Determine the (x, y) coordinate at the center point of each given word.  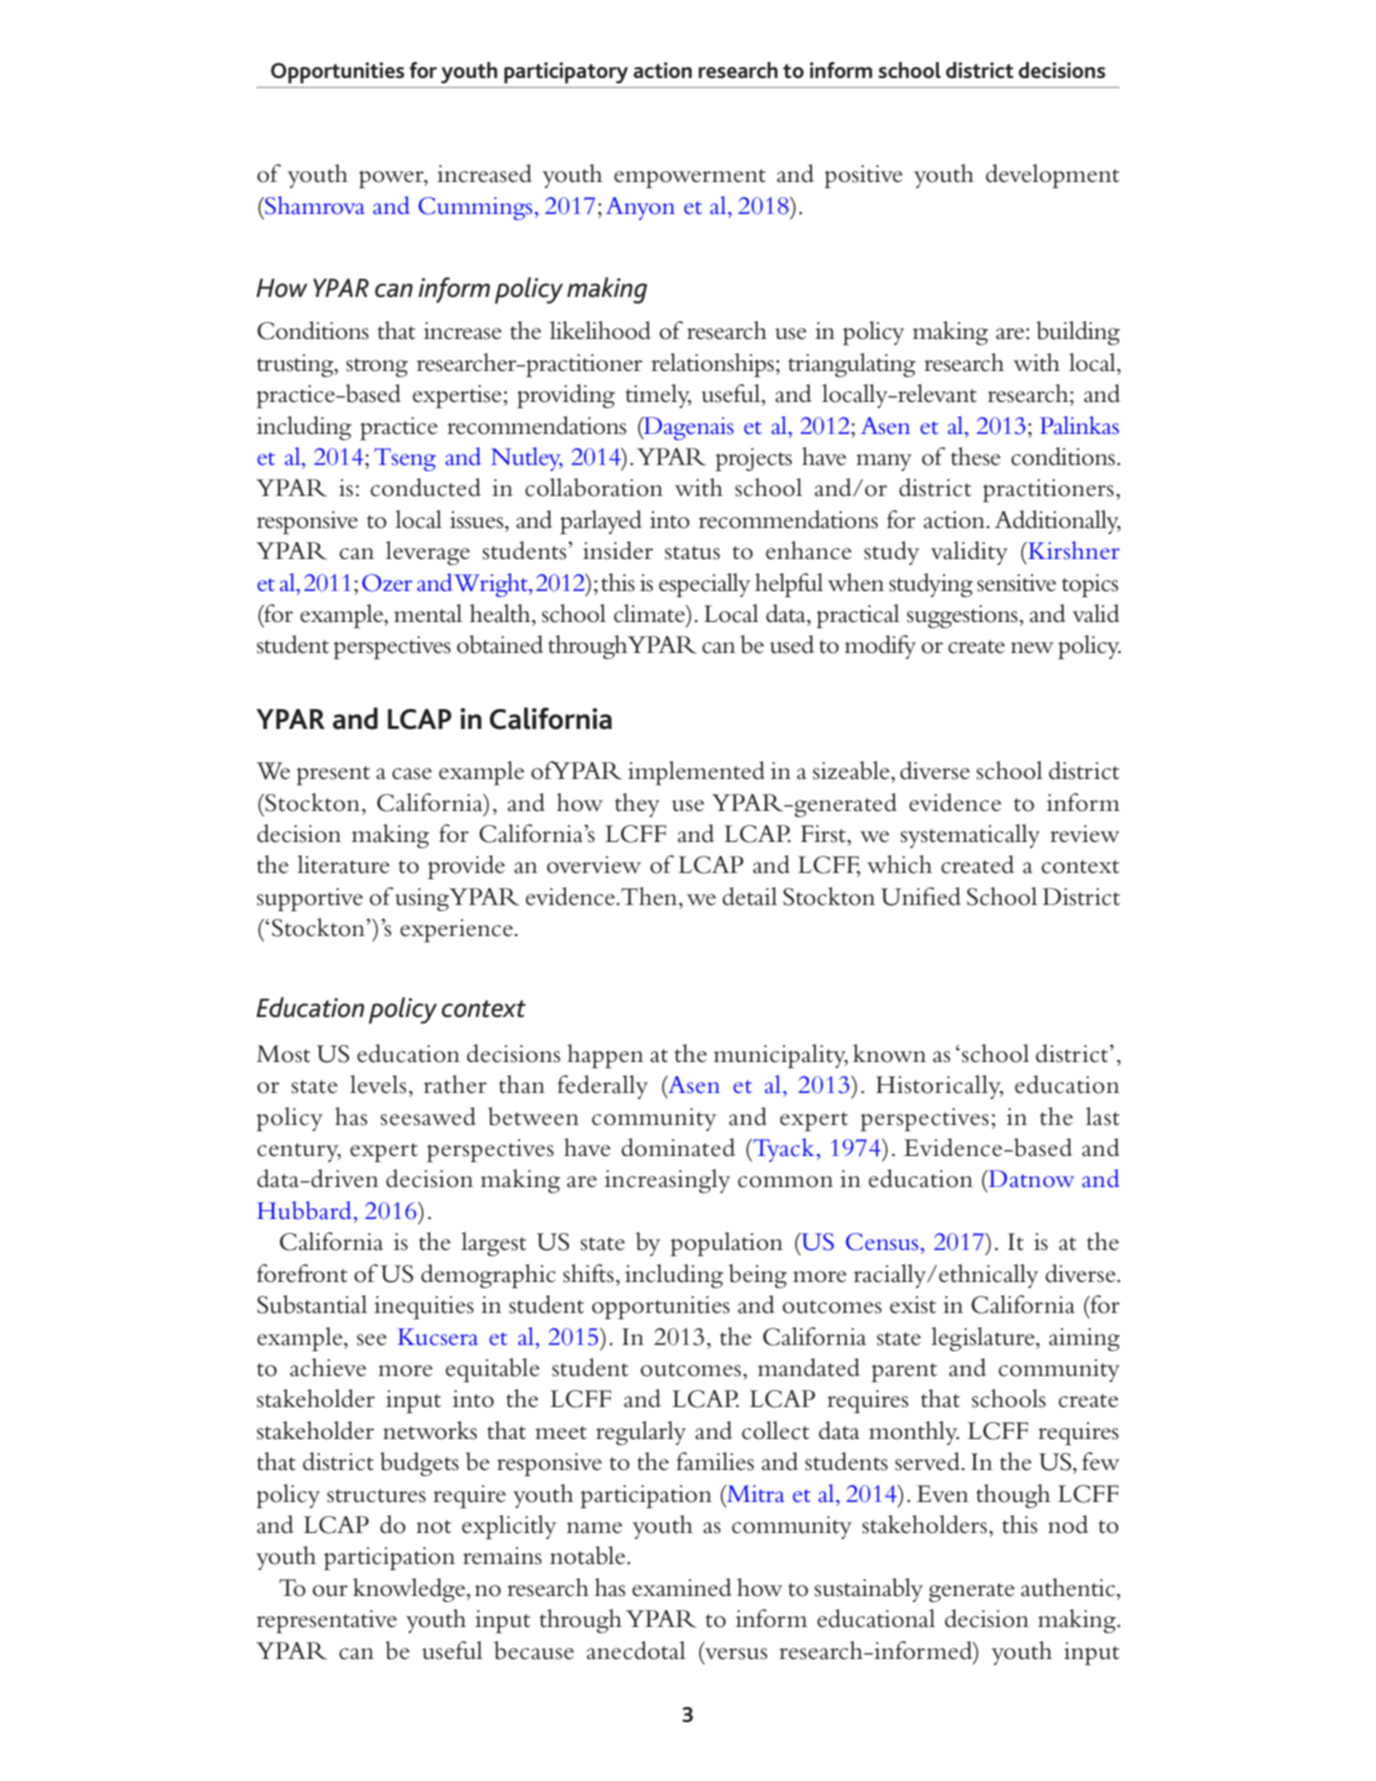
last (1103, 1116)
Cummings (475, 208)
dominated (678, 1147)
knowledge (410, 1590)
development (1052, 176)
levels (378, 1084)
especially (704, 585)
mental (428, 613)
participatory (566, 73)
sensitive (1016, 583)
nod (1068, 1524)
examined (682, 1587)
